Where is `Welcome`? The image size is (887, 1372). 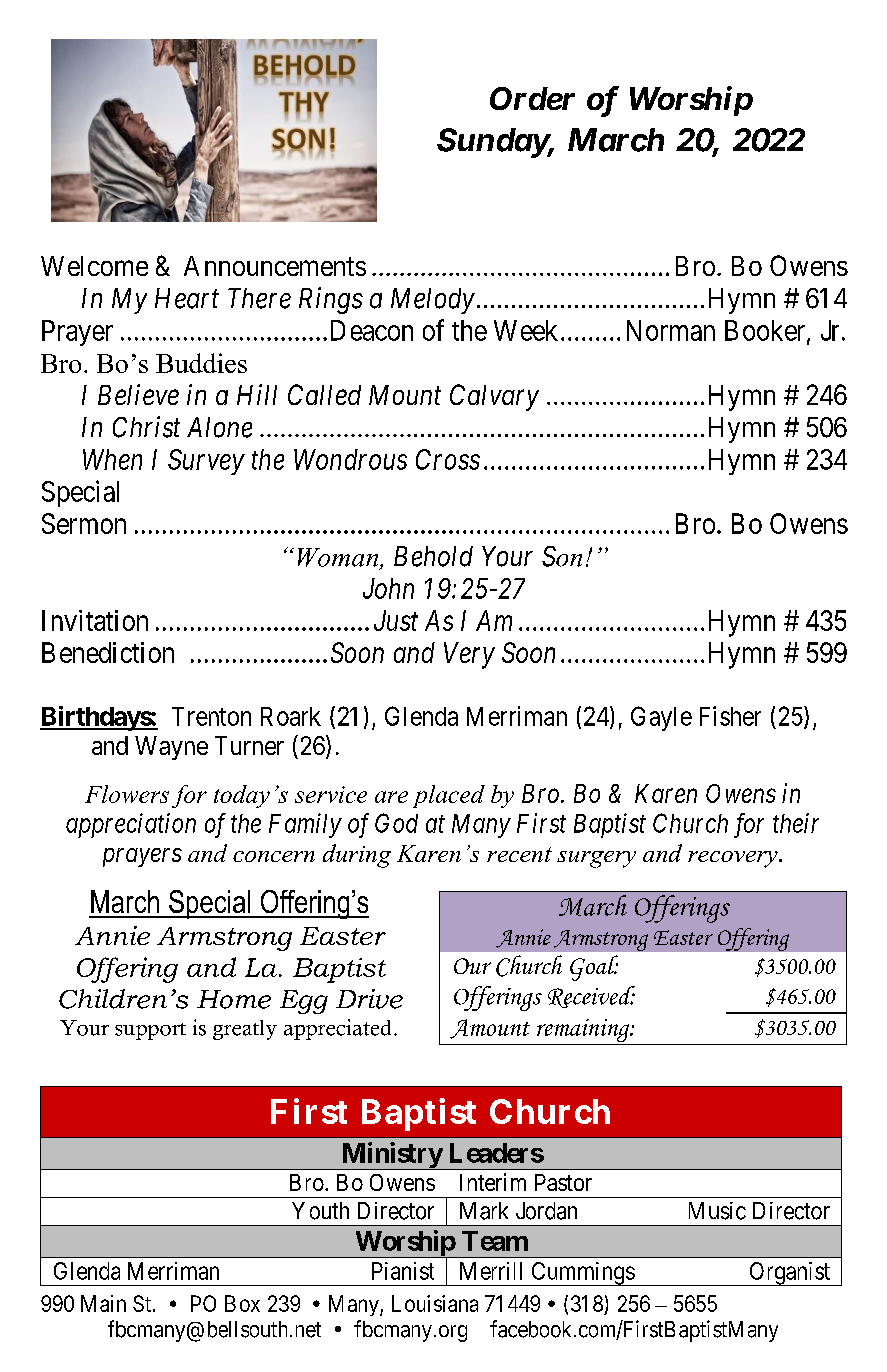 Welcome is located at coordinates (94, 266).
